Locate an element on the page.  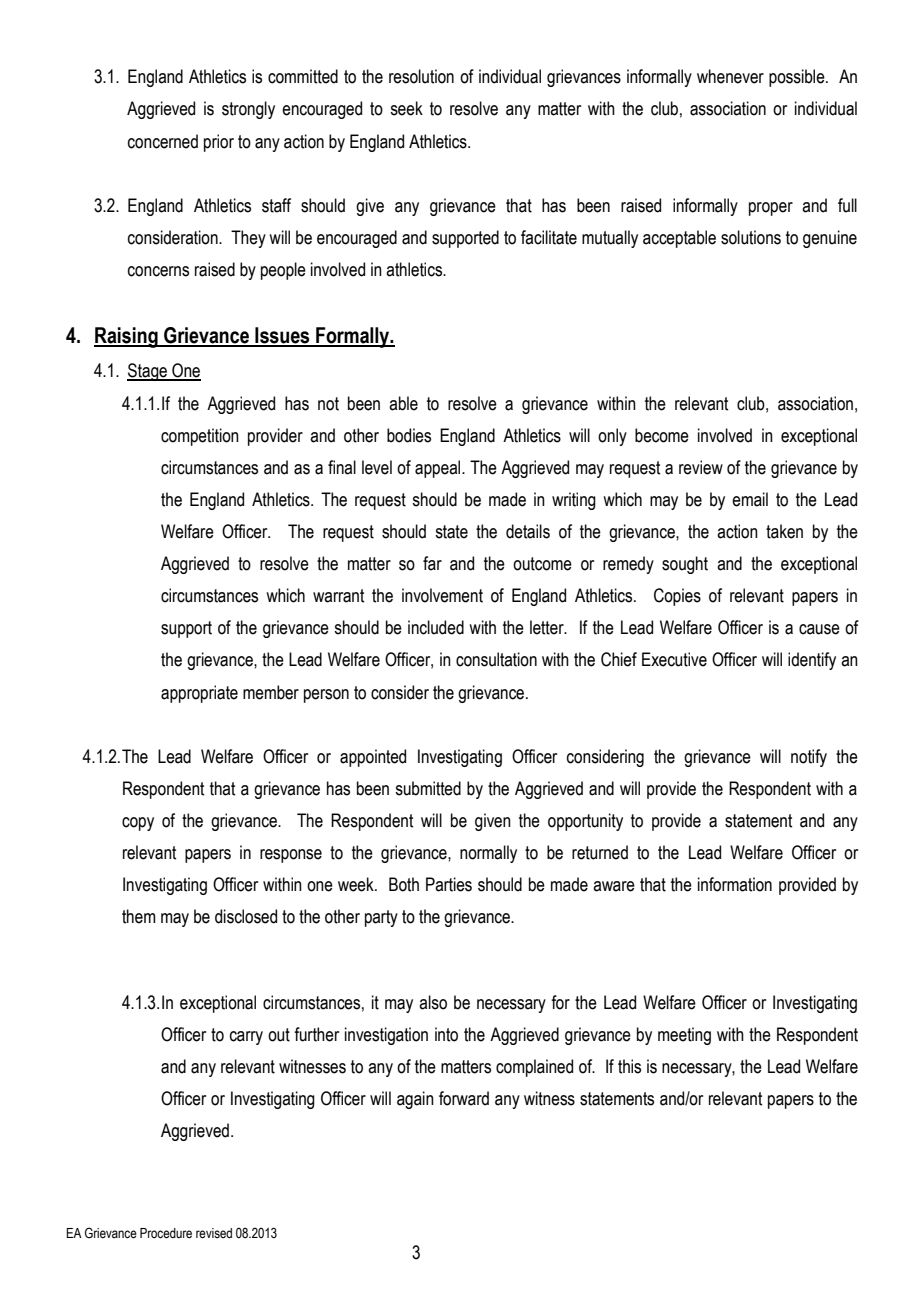
this is located at coordinates (629, 1066).
